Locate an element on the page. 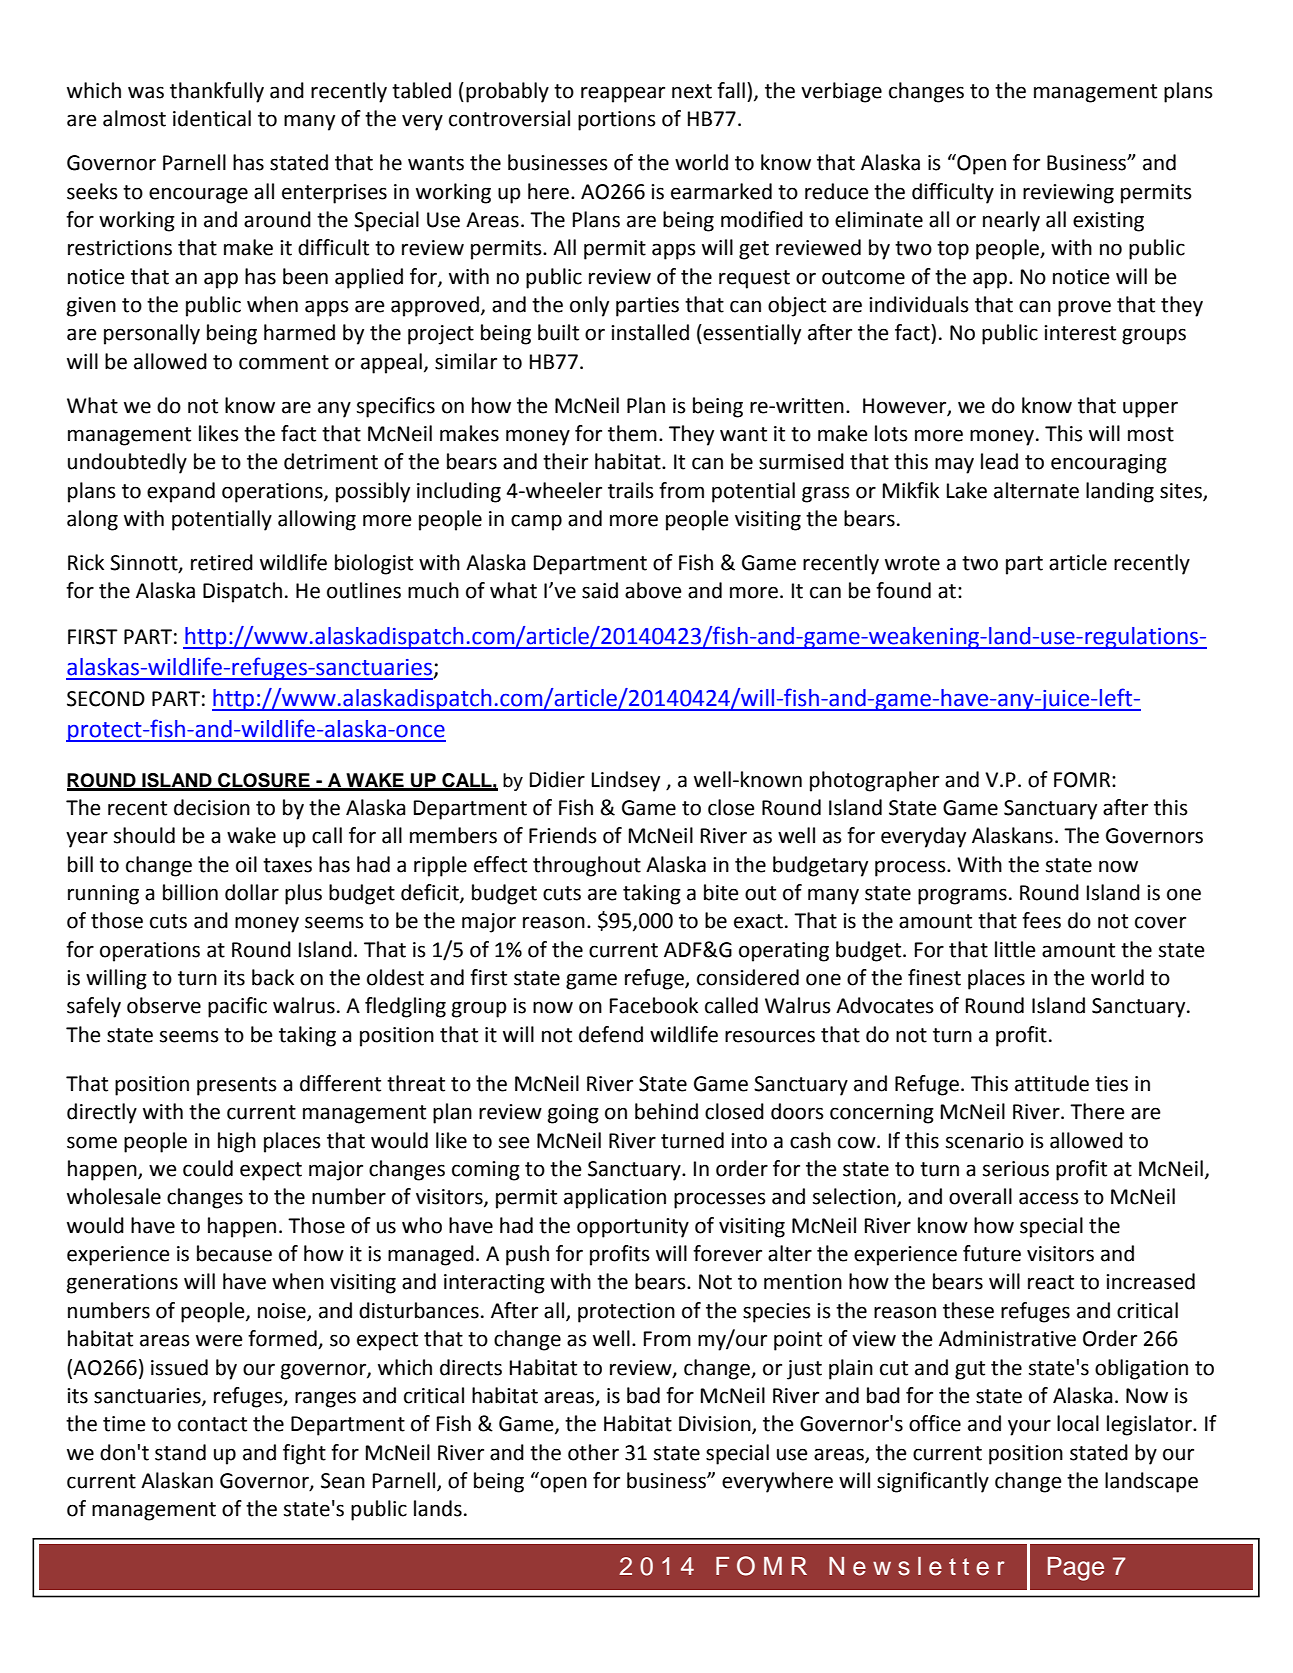  Friends is located at coordinates (563, 835).
